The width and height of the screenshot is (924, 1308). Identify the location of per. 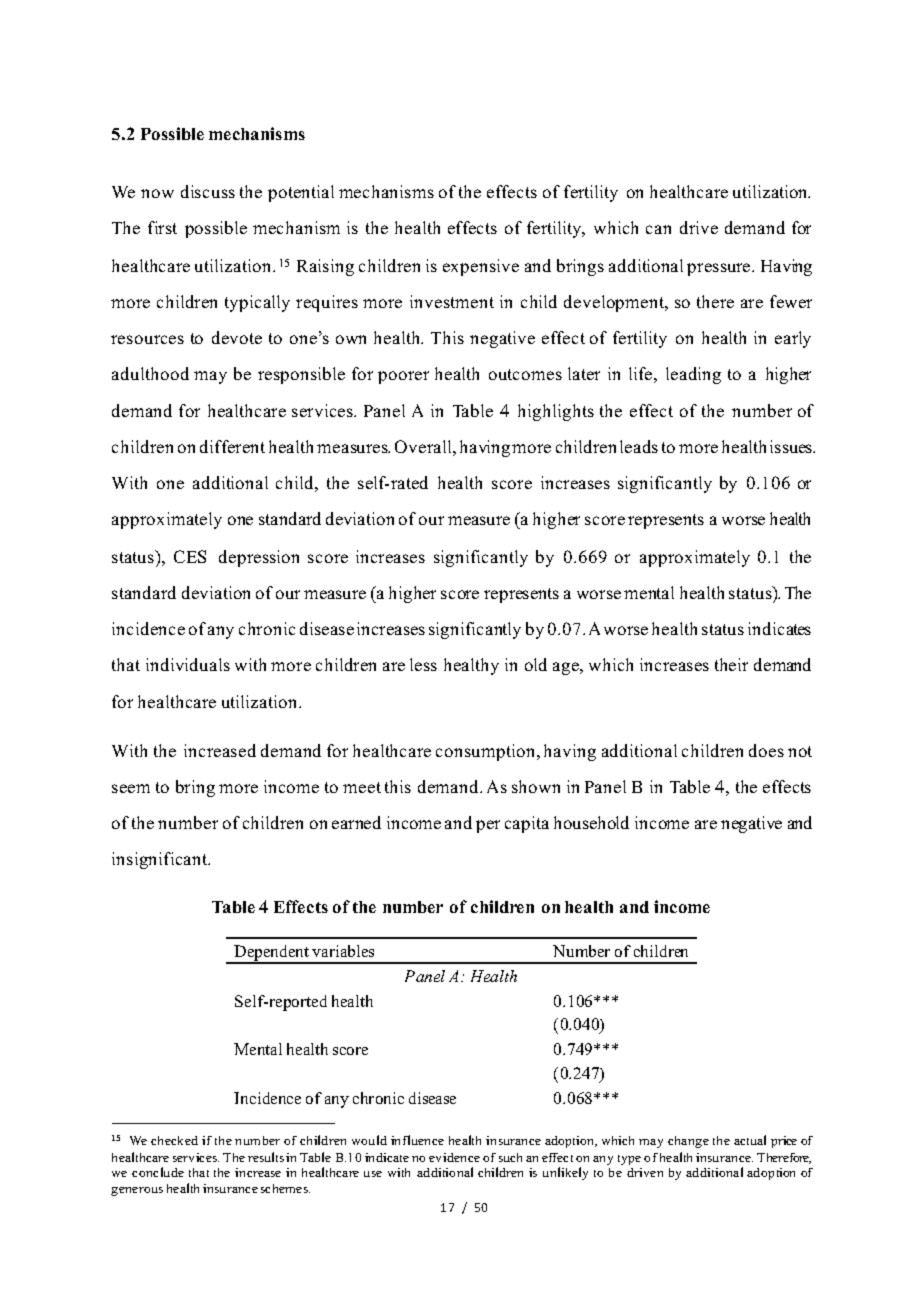
(488, 826).
